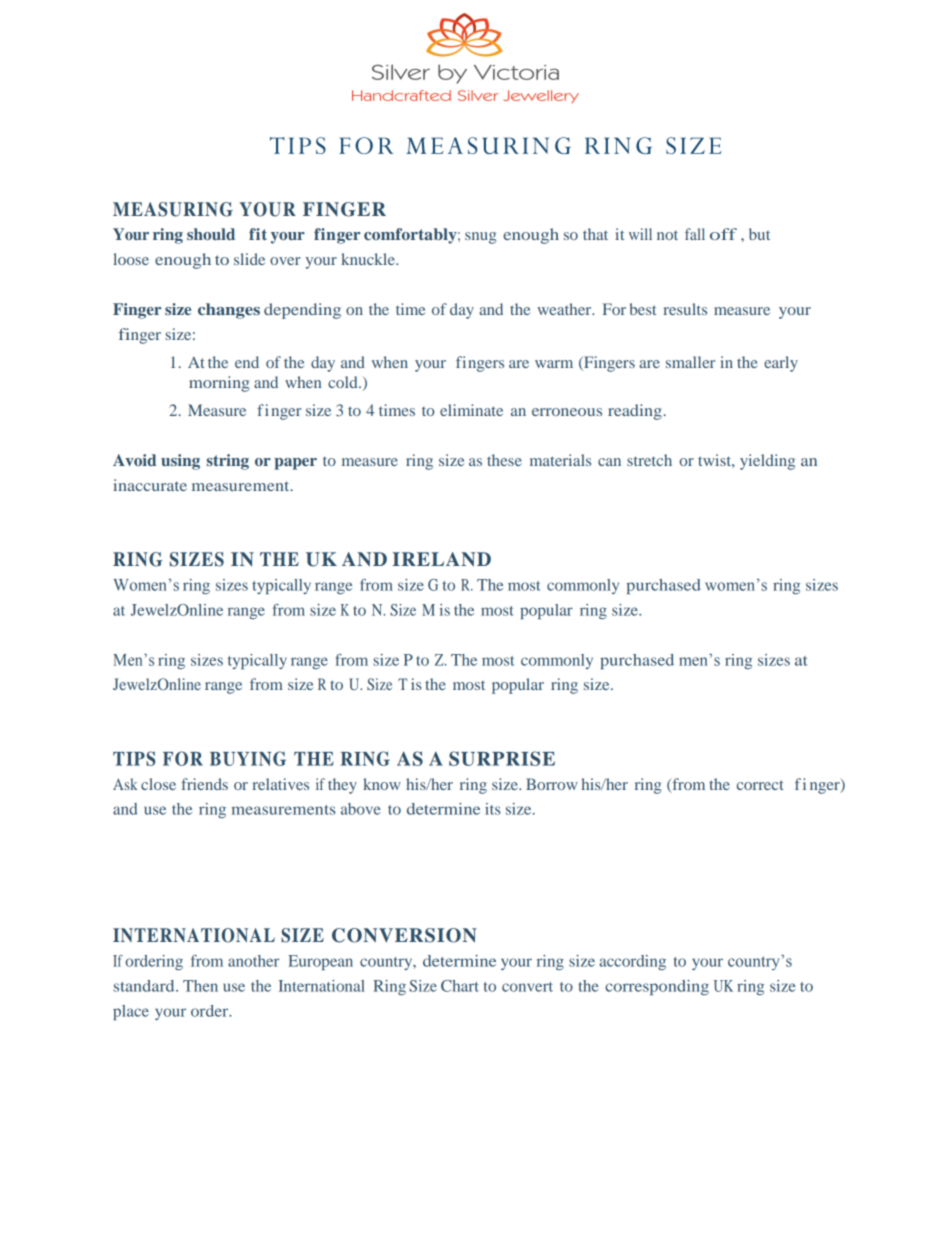 This screenshot has width=952, height=1233. I want to click on Borrow, so click(552, 784).
